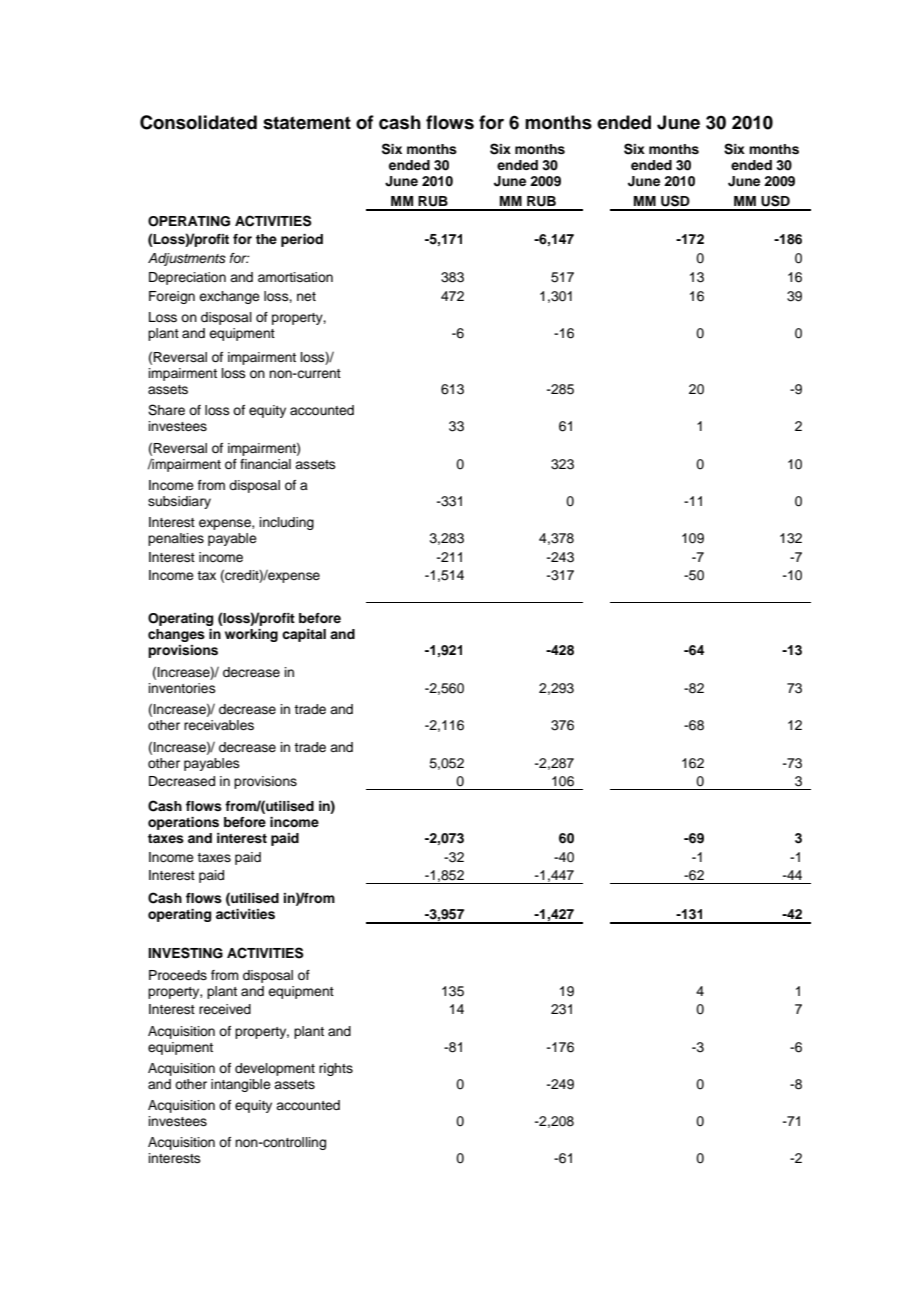 This document has width=924, height=1308. What do you see at coordinates (307, 123) in the document?
I see `statement` at bounding box center [307, 123].
